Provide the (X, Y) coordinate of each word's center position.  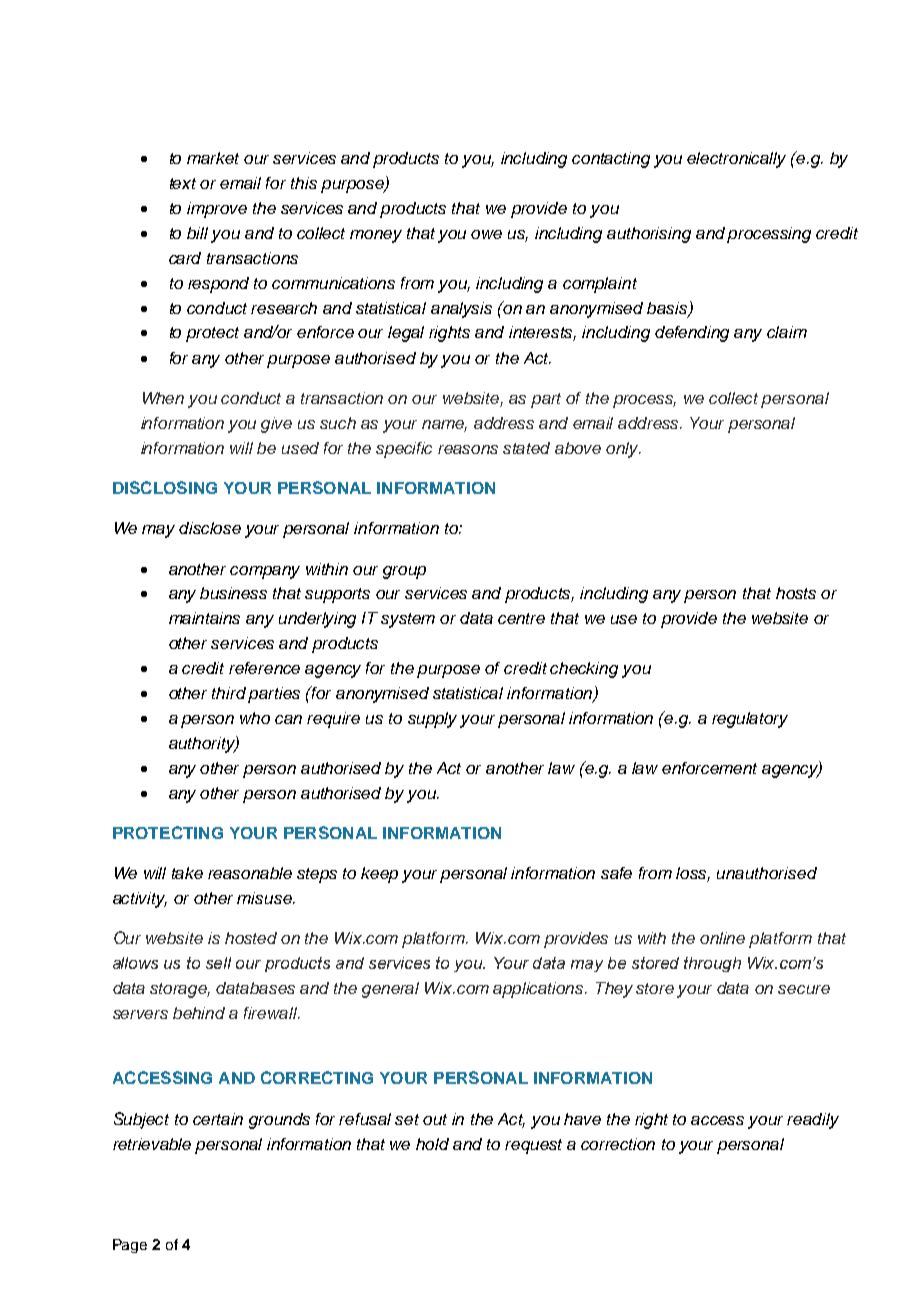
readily (813, 1121)
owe (486, 234)
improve (217, 210)
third (230, 694)
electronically (736, 160)
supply (432, 720)
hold (432, 1144)
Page (130, 1246)
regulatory (750, 720)
